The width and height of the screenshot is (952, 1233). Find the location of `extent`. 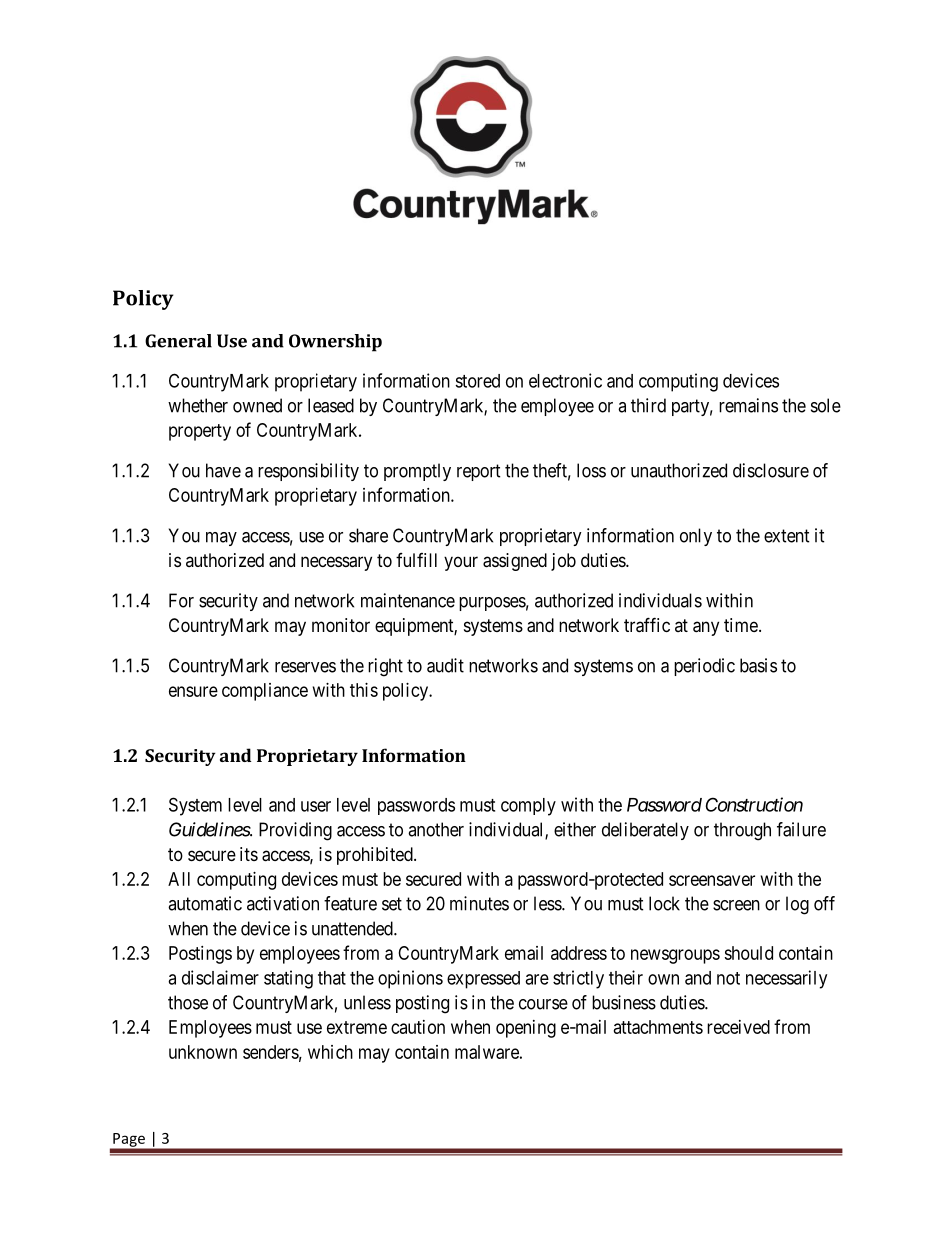

extent is located at coordinates (787, 536).
